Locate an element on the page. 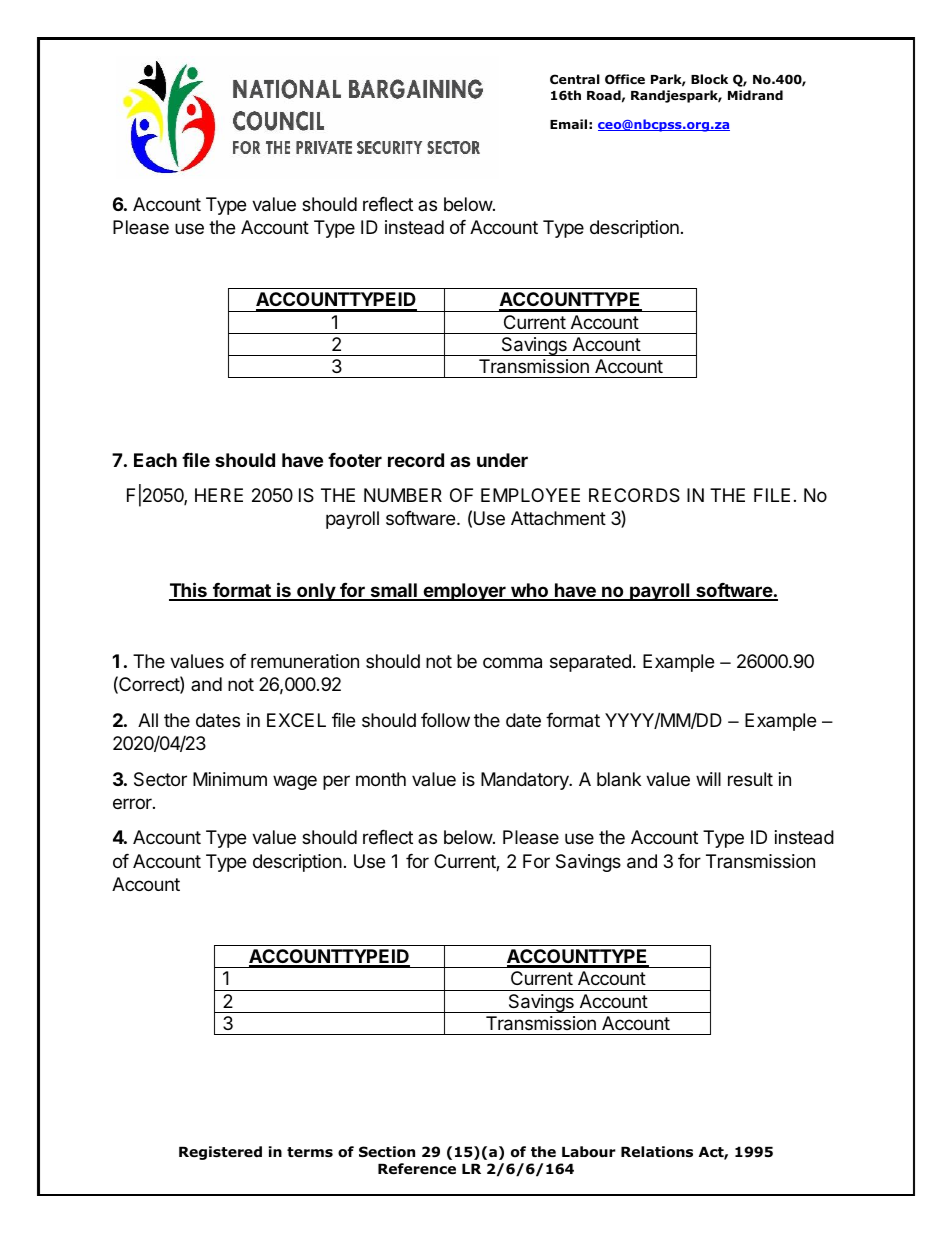  Central is located at coordinates (575, 79).
